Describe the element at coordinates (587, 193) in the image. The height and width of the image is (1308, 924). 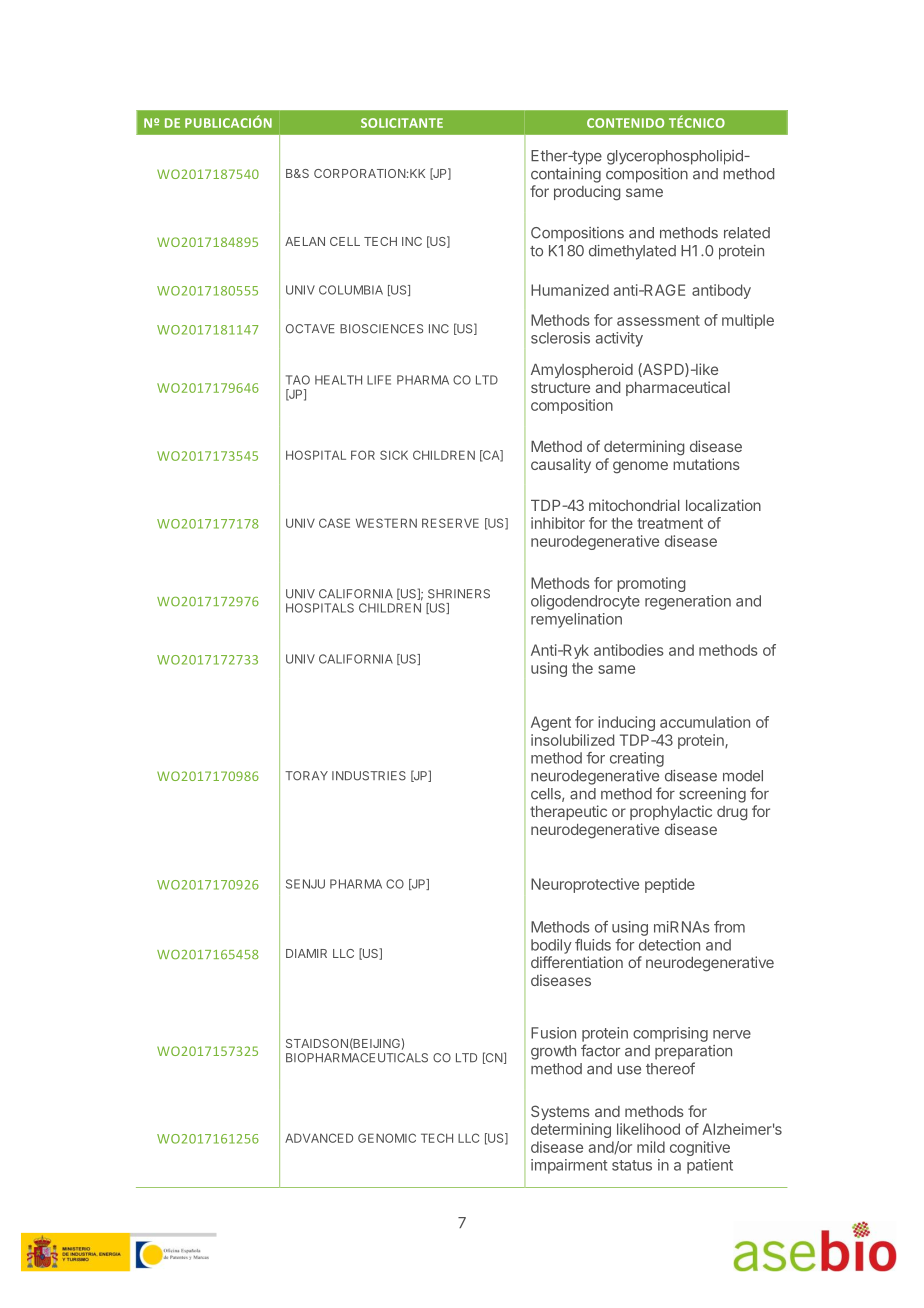
I see `producing` at that location.
